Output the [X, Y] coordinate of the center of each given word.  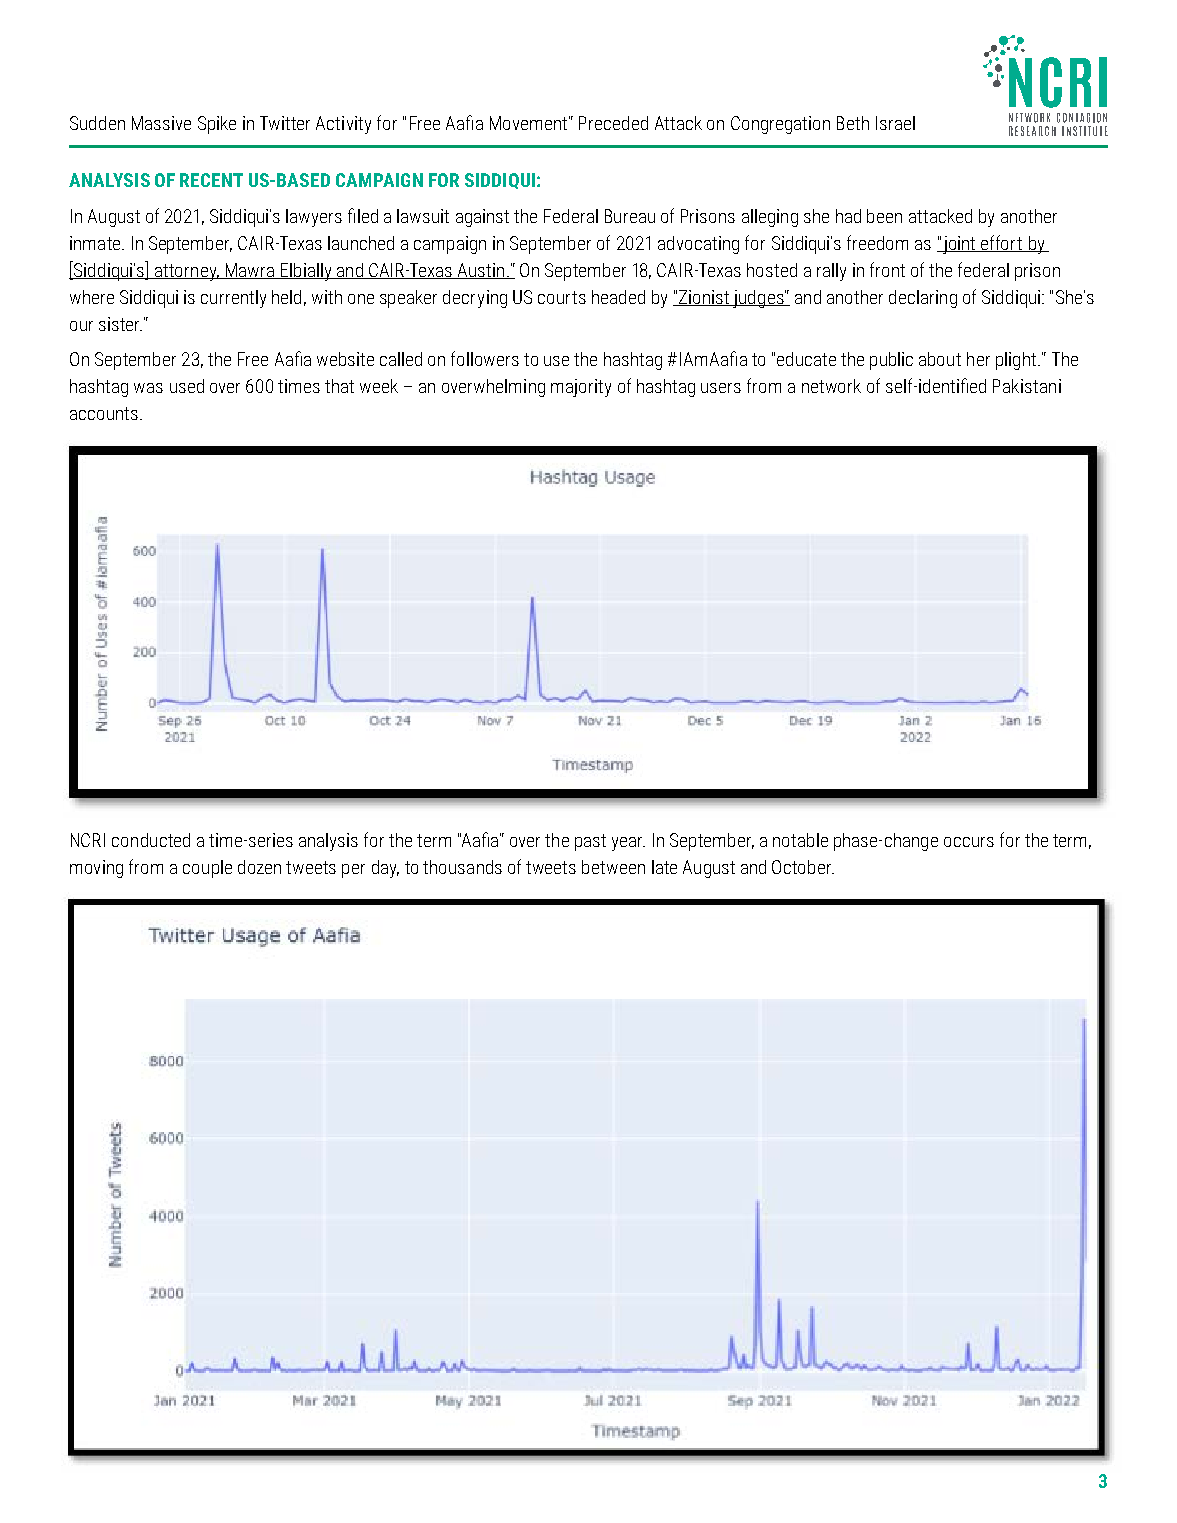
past [590, 842]
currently [233, 299]
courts [562, 297]
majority [581, 388]
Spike [217, 125]
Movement [528, 123]
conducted [151, 840]
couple [207, 869]
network [831, 386]
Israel [895, 123]
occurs [969, 842]
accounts [104, 413]
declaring [923, 299]
